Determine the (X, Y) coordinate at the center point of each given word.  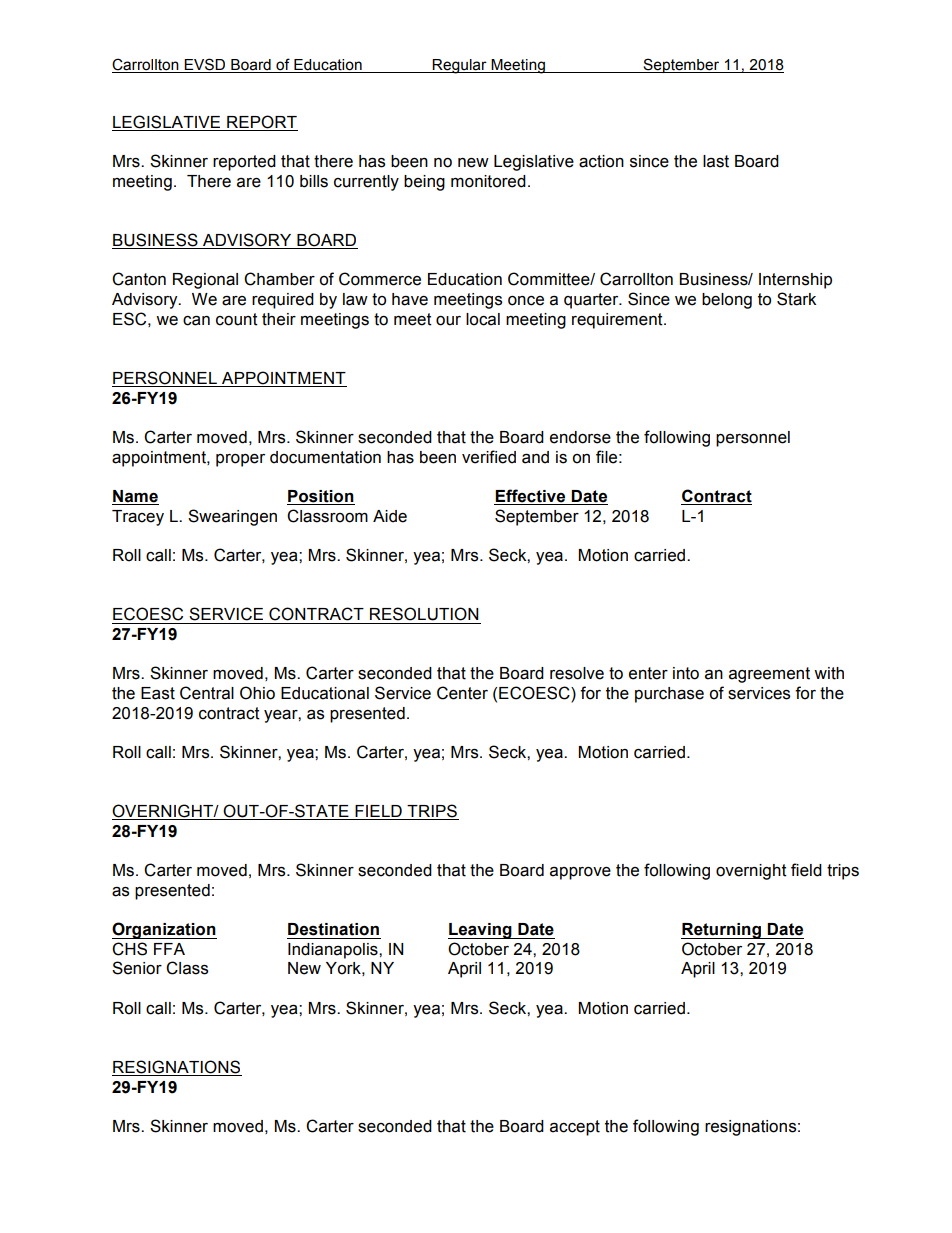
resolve (577, 673)
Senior (137, 968)
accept (575, 1128)
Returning (722, 931)
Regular (460, 66)
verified (489, 457)
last (716, 161)
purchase (669, 695)
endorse (580, 437)
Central (207, 693)
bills (314, 181)
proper (240, 460)
